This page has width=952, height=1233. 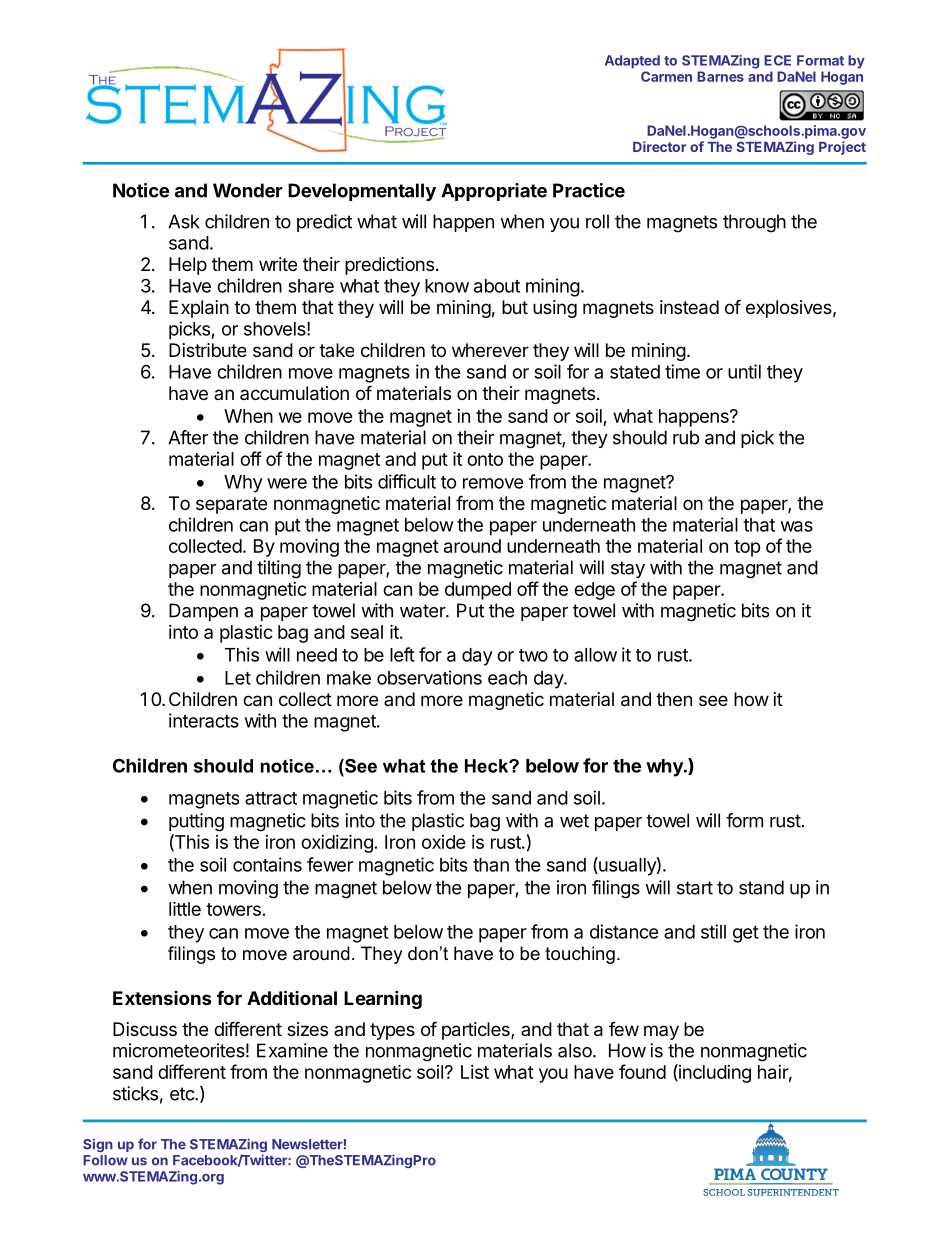 What do you see at coordinates (248, 190) in the page?
I see `Wonder` at bounding box center [248, 190].
